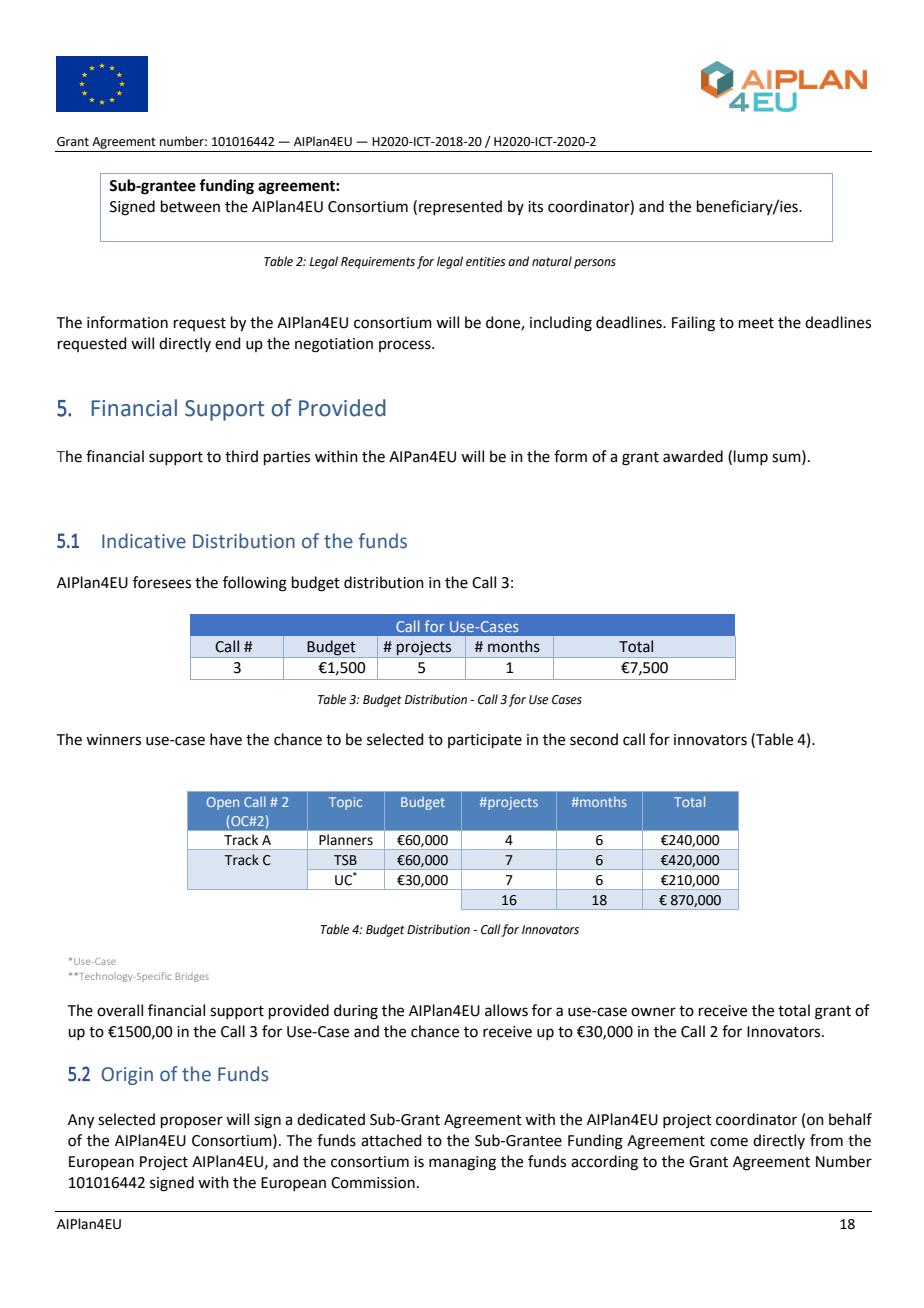 This screenshot has width=924, height=1308. What do you see at coordinates (462, 1163) in the screenshot?
I see `managing` at bounding box center [462, 1163].
